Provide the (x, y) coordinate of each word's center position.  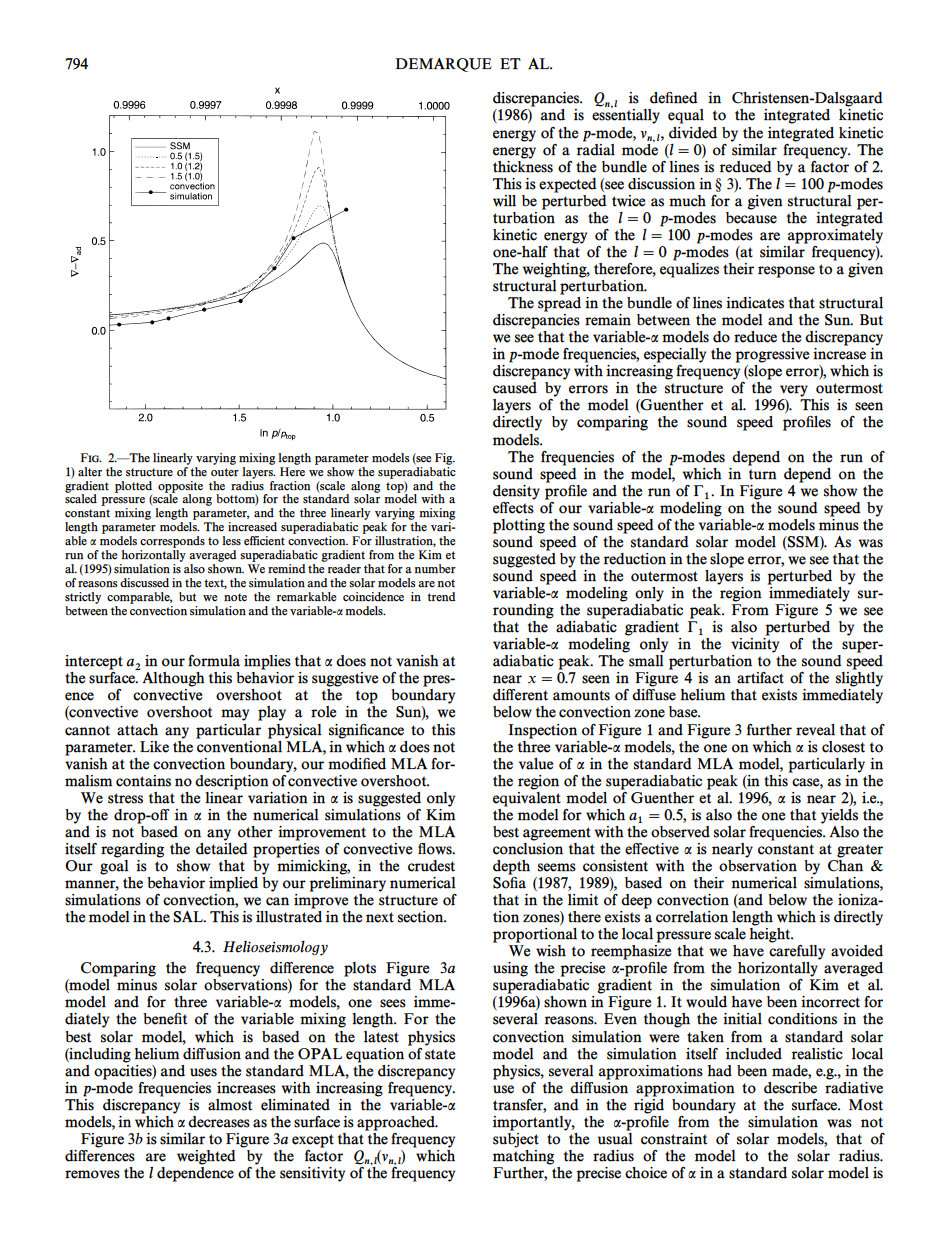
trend (441, 597)
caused (515, 388)
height (771, 934)
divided (693, 133)
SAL (190, 917)
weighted (206, 1157)
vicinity (755, 645)
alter (90, 472)
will (504, 201)
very (794, 391)
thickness (523, 165)
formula (214, 661)
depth (511, 867)
